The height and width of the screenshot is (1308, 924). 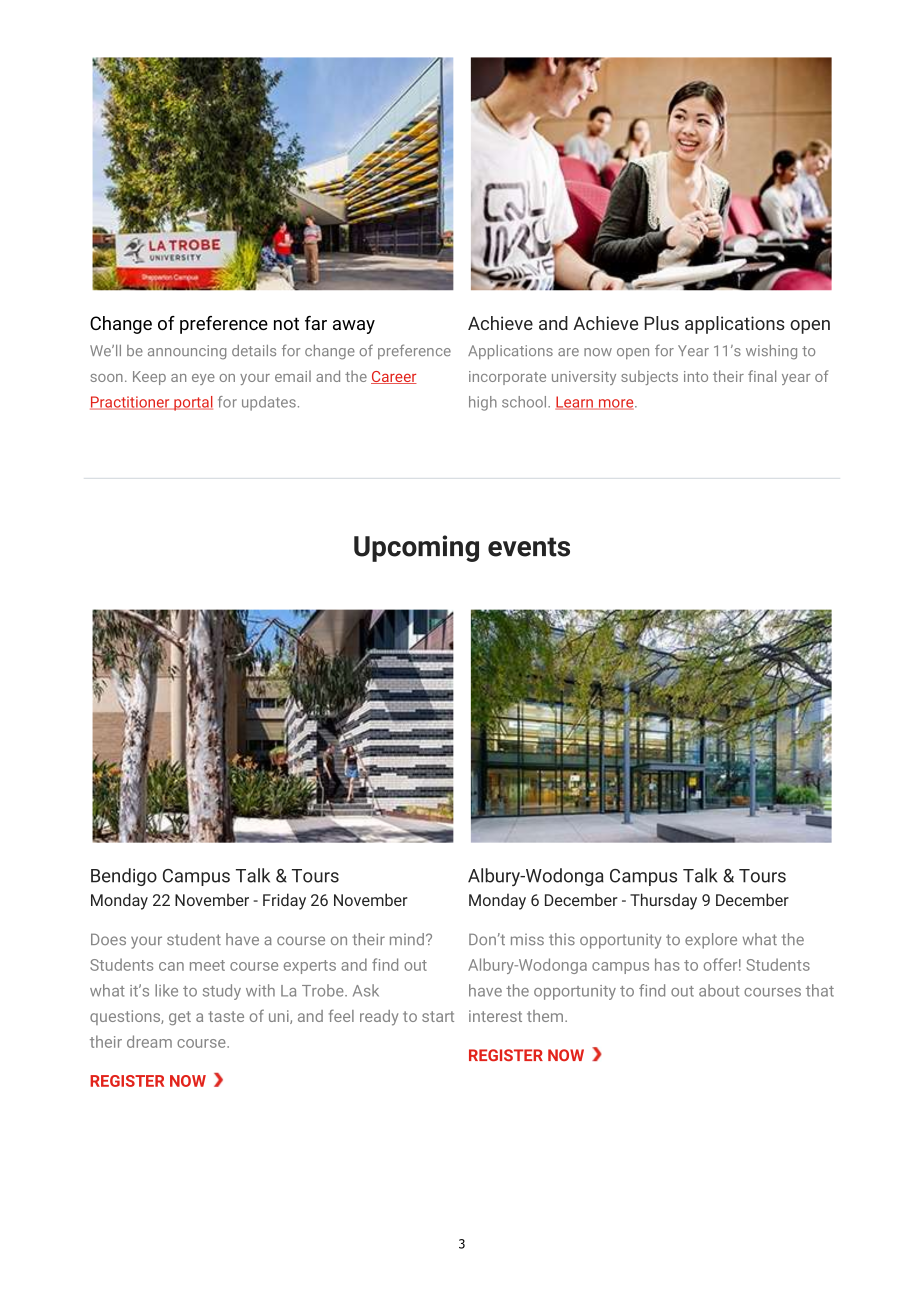 What do you see at coordinates (529, 547) in the screenshot?
I see `events` at bounding box center [529, 547].
